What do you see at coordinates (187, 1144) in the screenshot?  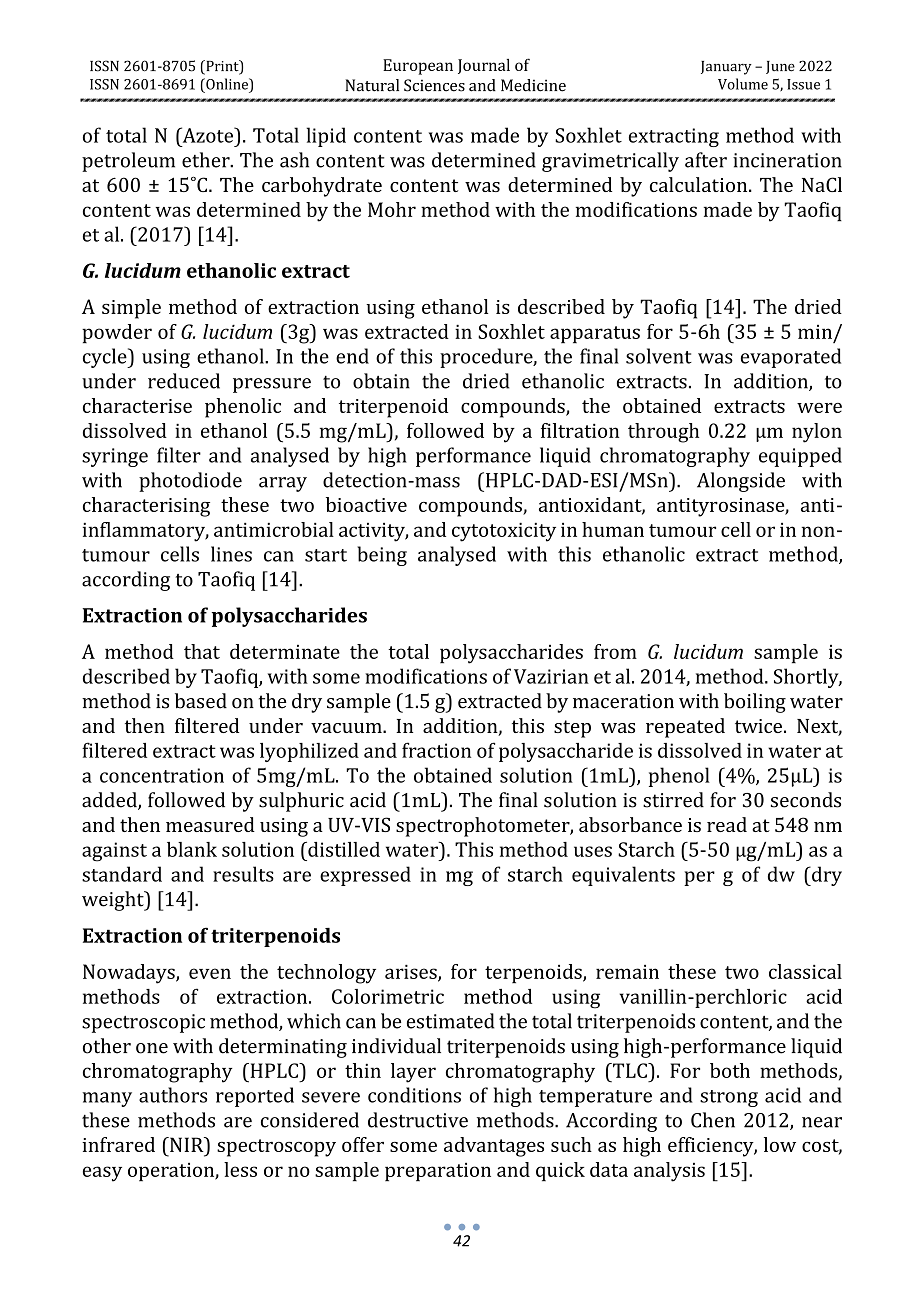 I see `NIR` at bounding box center [187, 1144].
